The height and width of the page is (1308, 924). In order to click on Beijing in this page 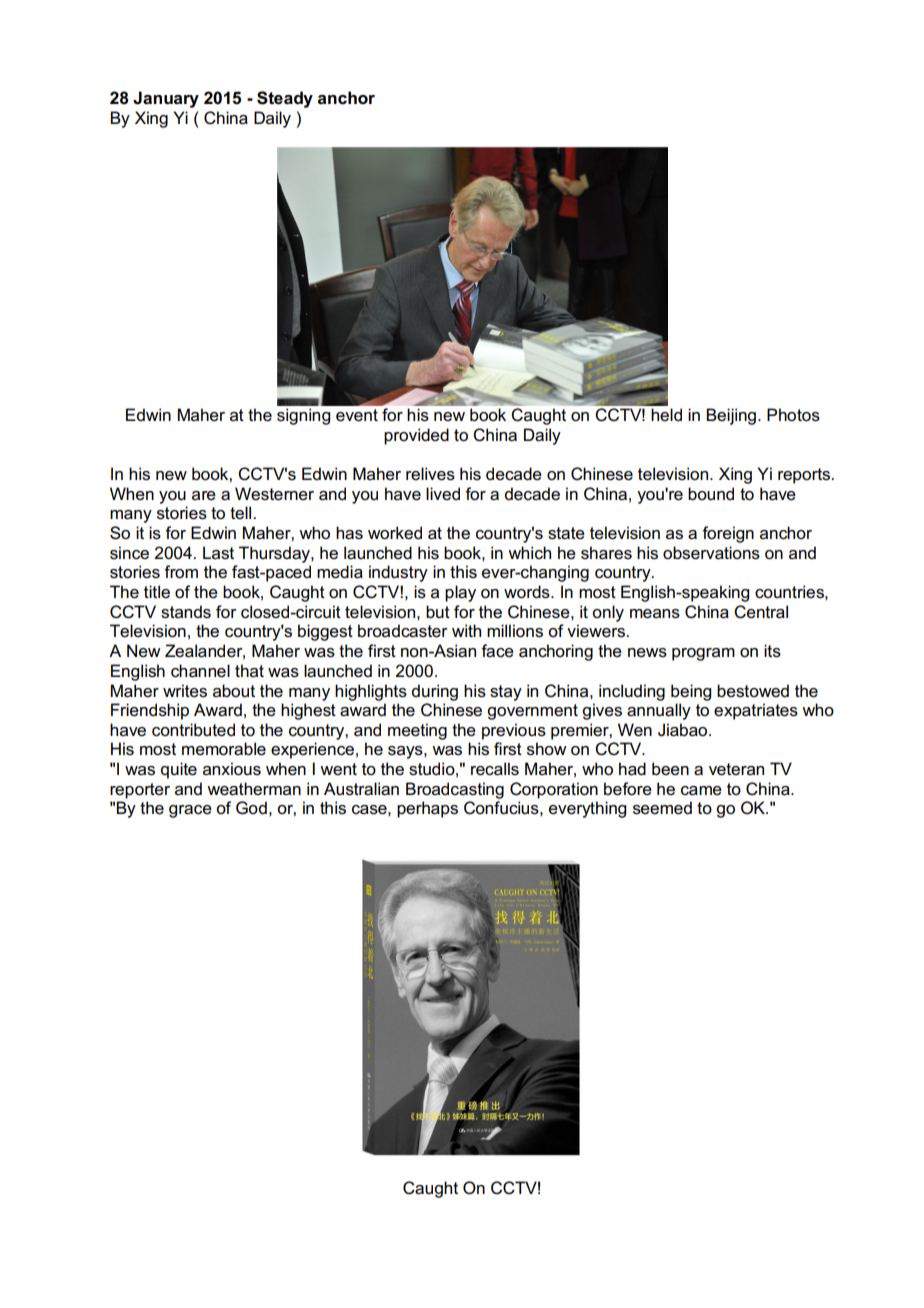, I will do `click(731, 416)`.
